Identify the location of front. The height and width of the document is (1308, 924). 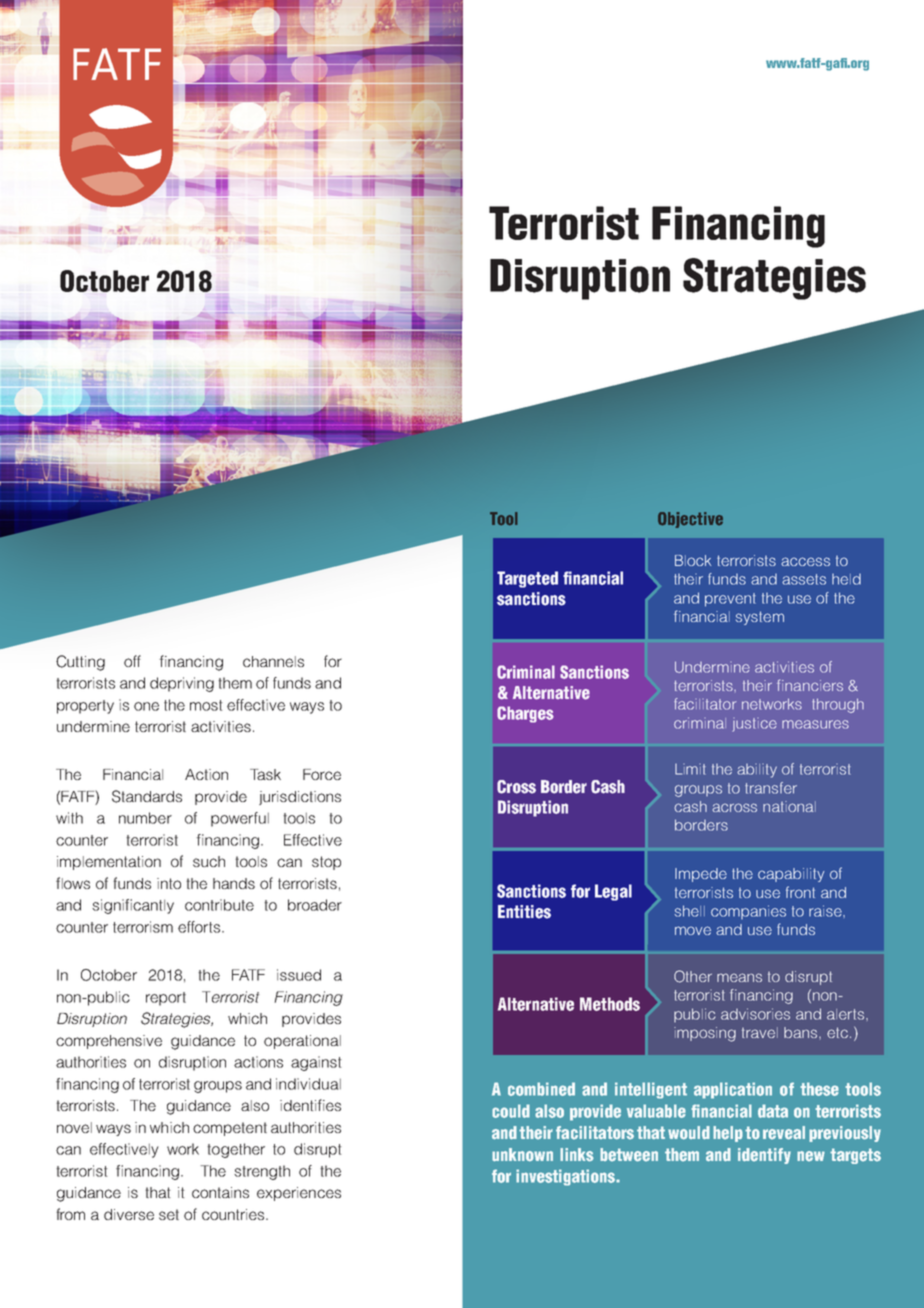
(800, 892).
